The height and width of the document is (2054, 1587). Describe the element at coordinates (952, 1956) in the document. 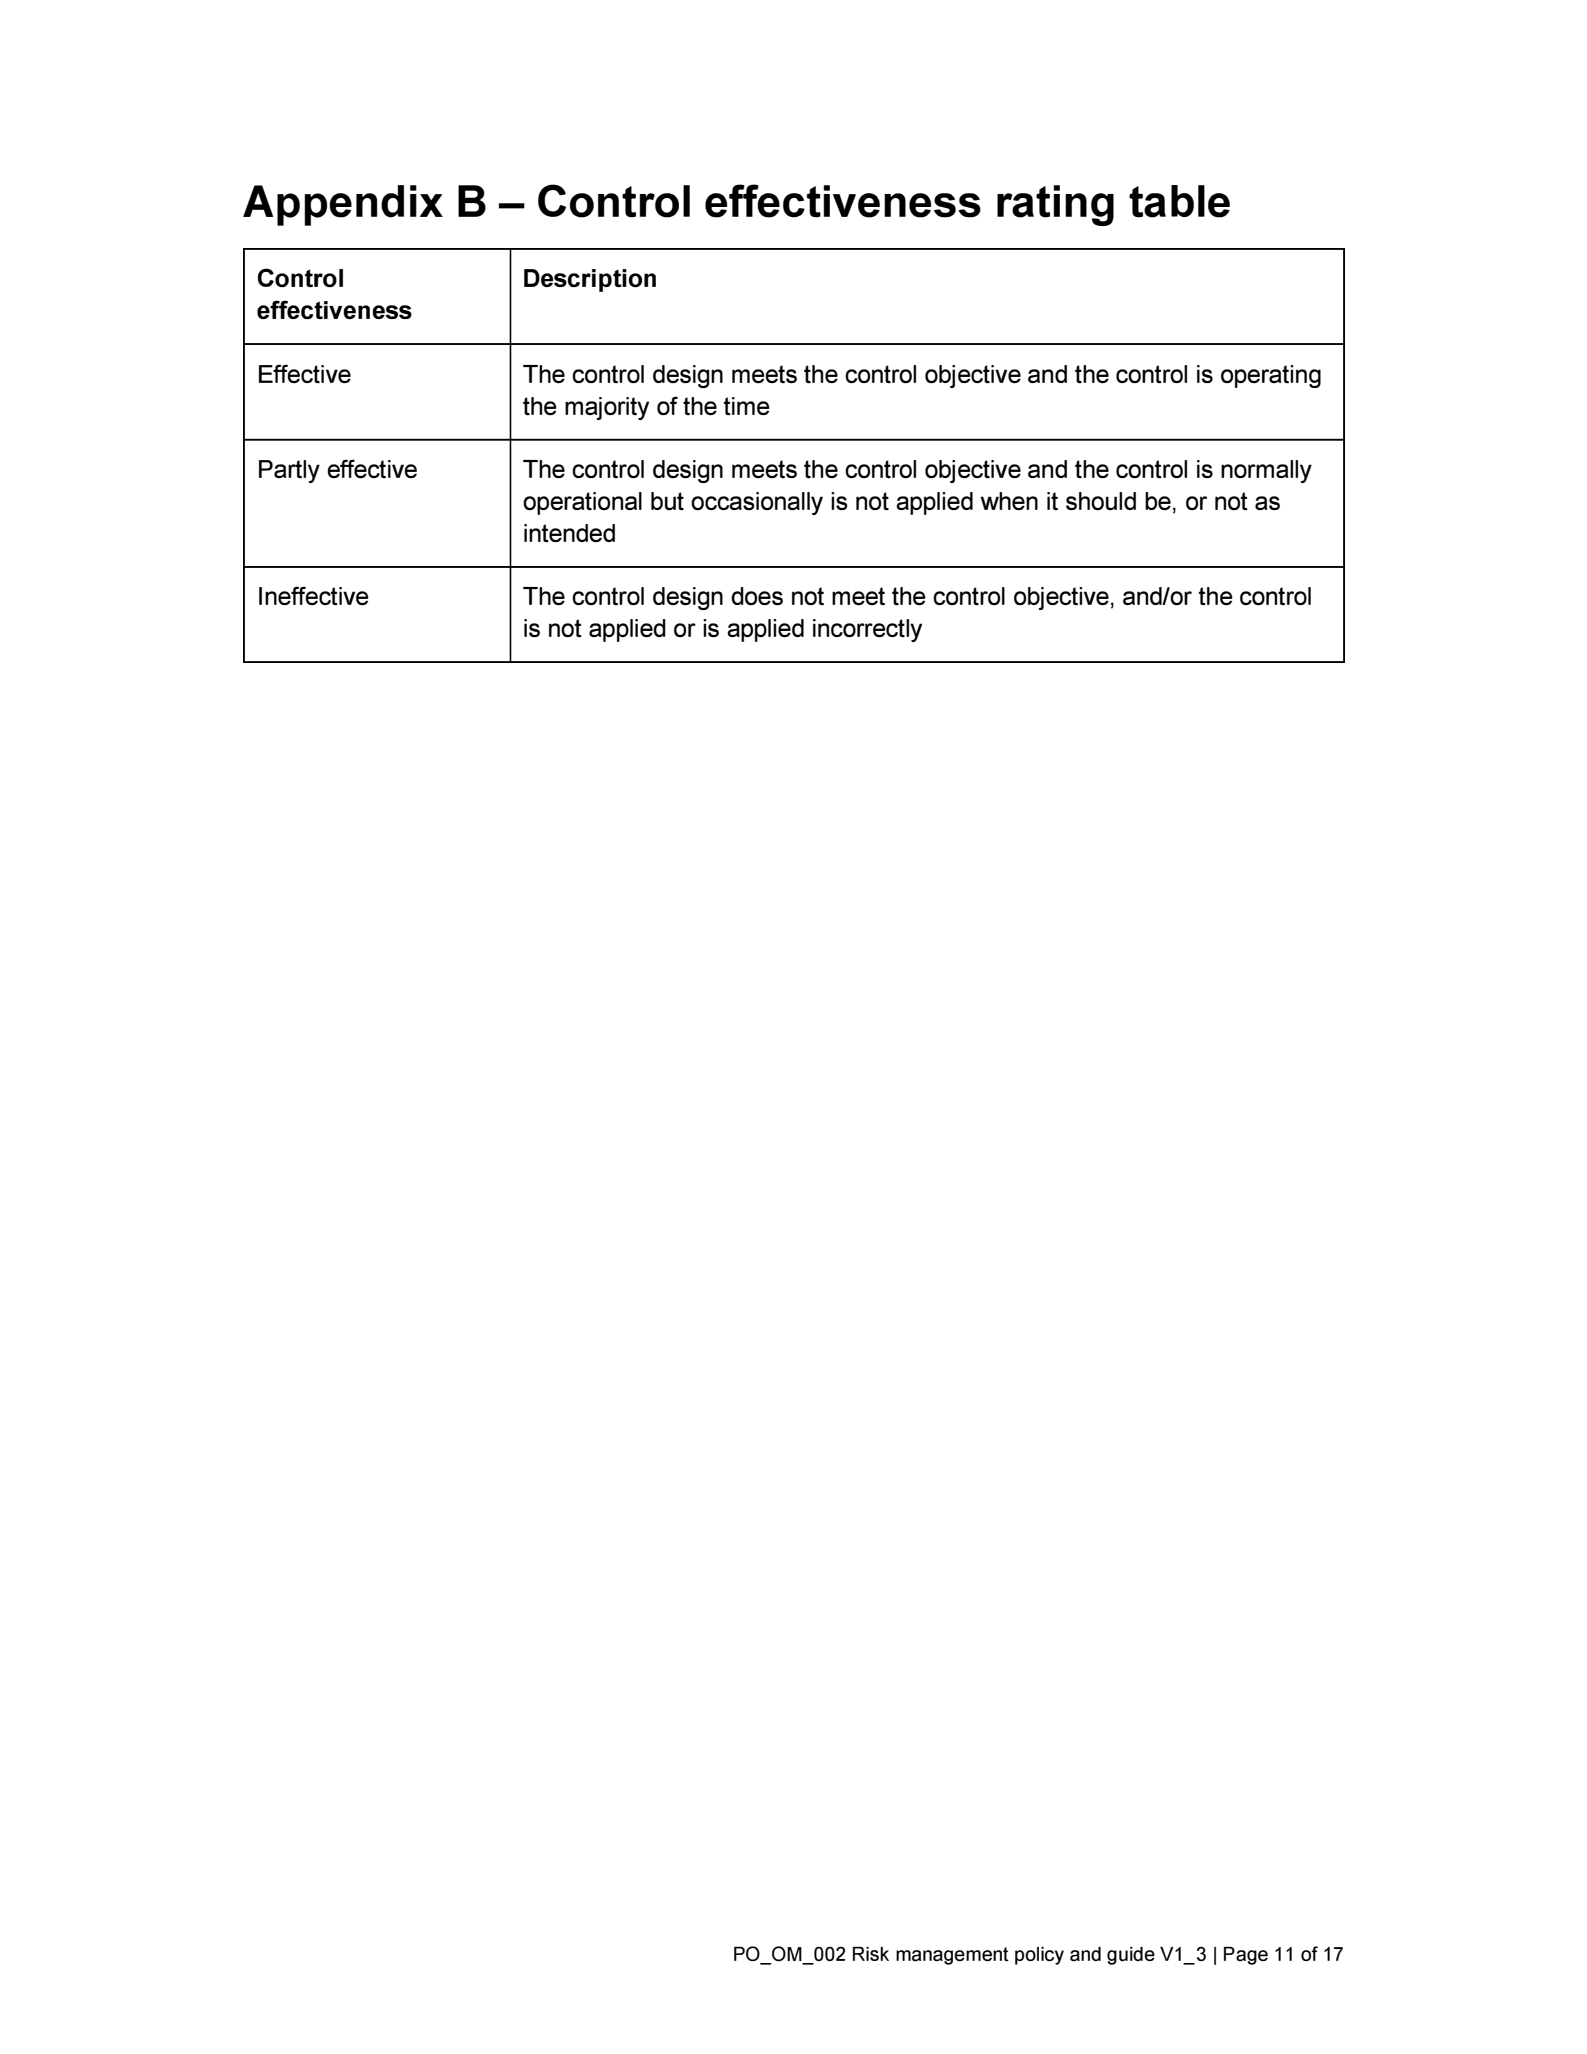

I see `management` at that location.
